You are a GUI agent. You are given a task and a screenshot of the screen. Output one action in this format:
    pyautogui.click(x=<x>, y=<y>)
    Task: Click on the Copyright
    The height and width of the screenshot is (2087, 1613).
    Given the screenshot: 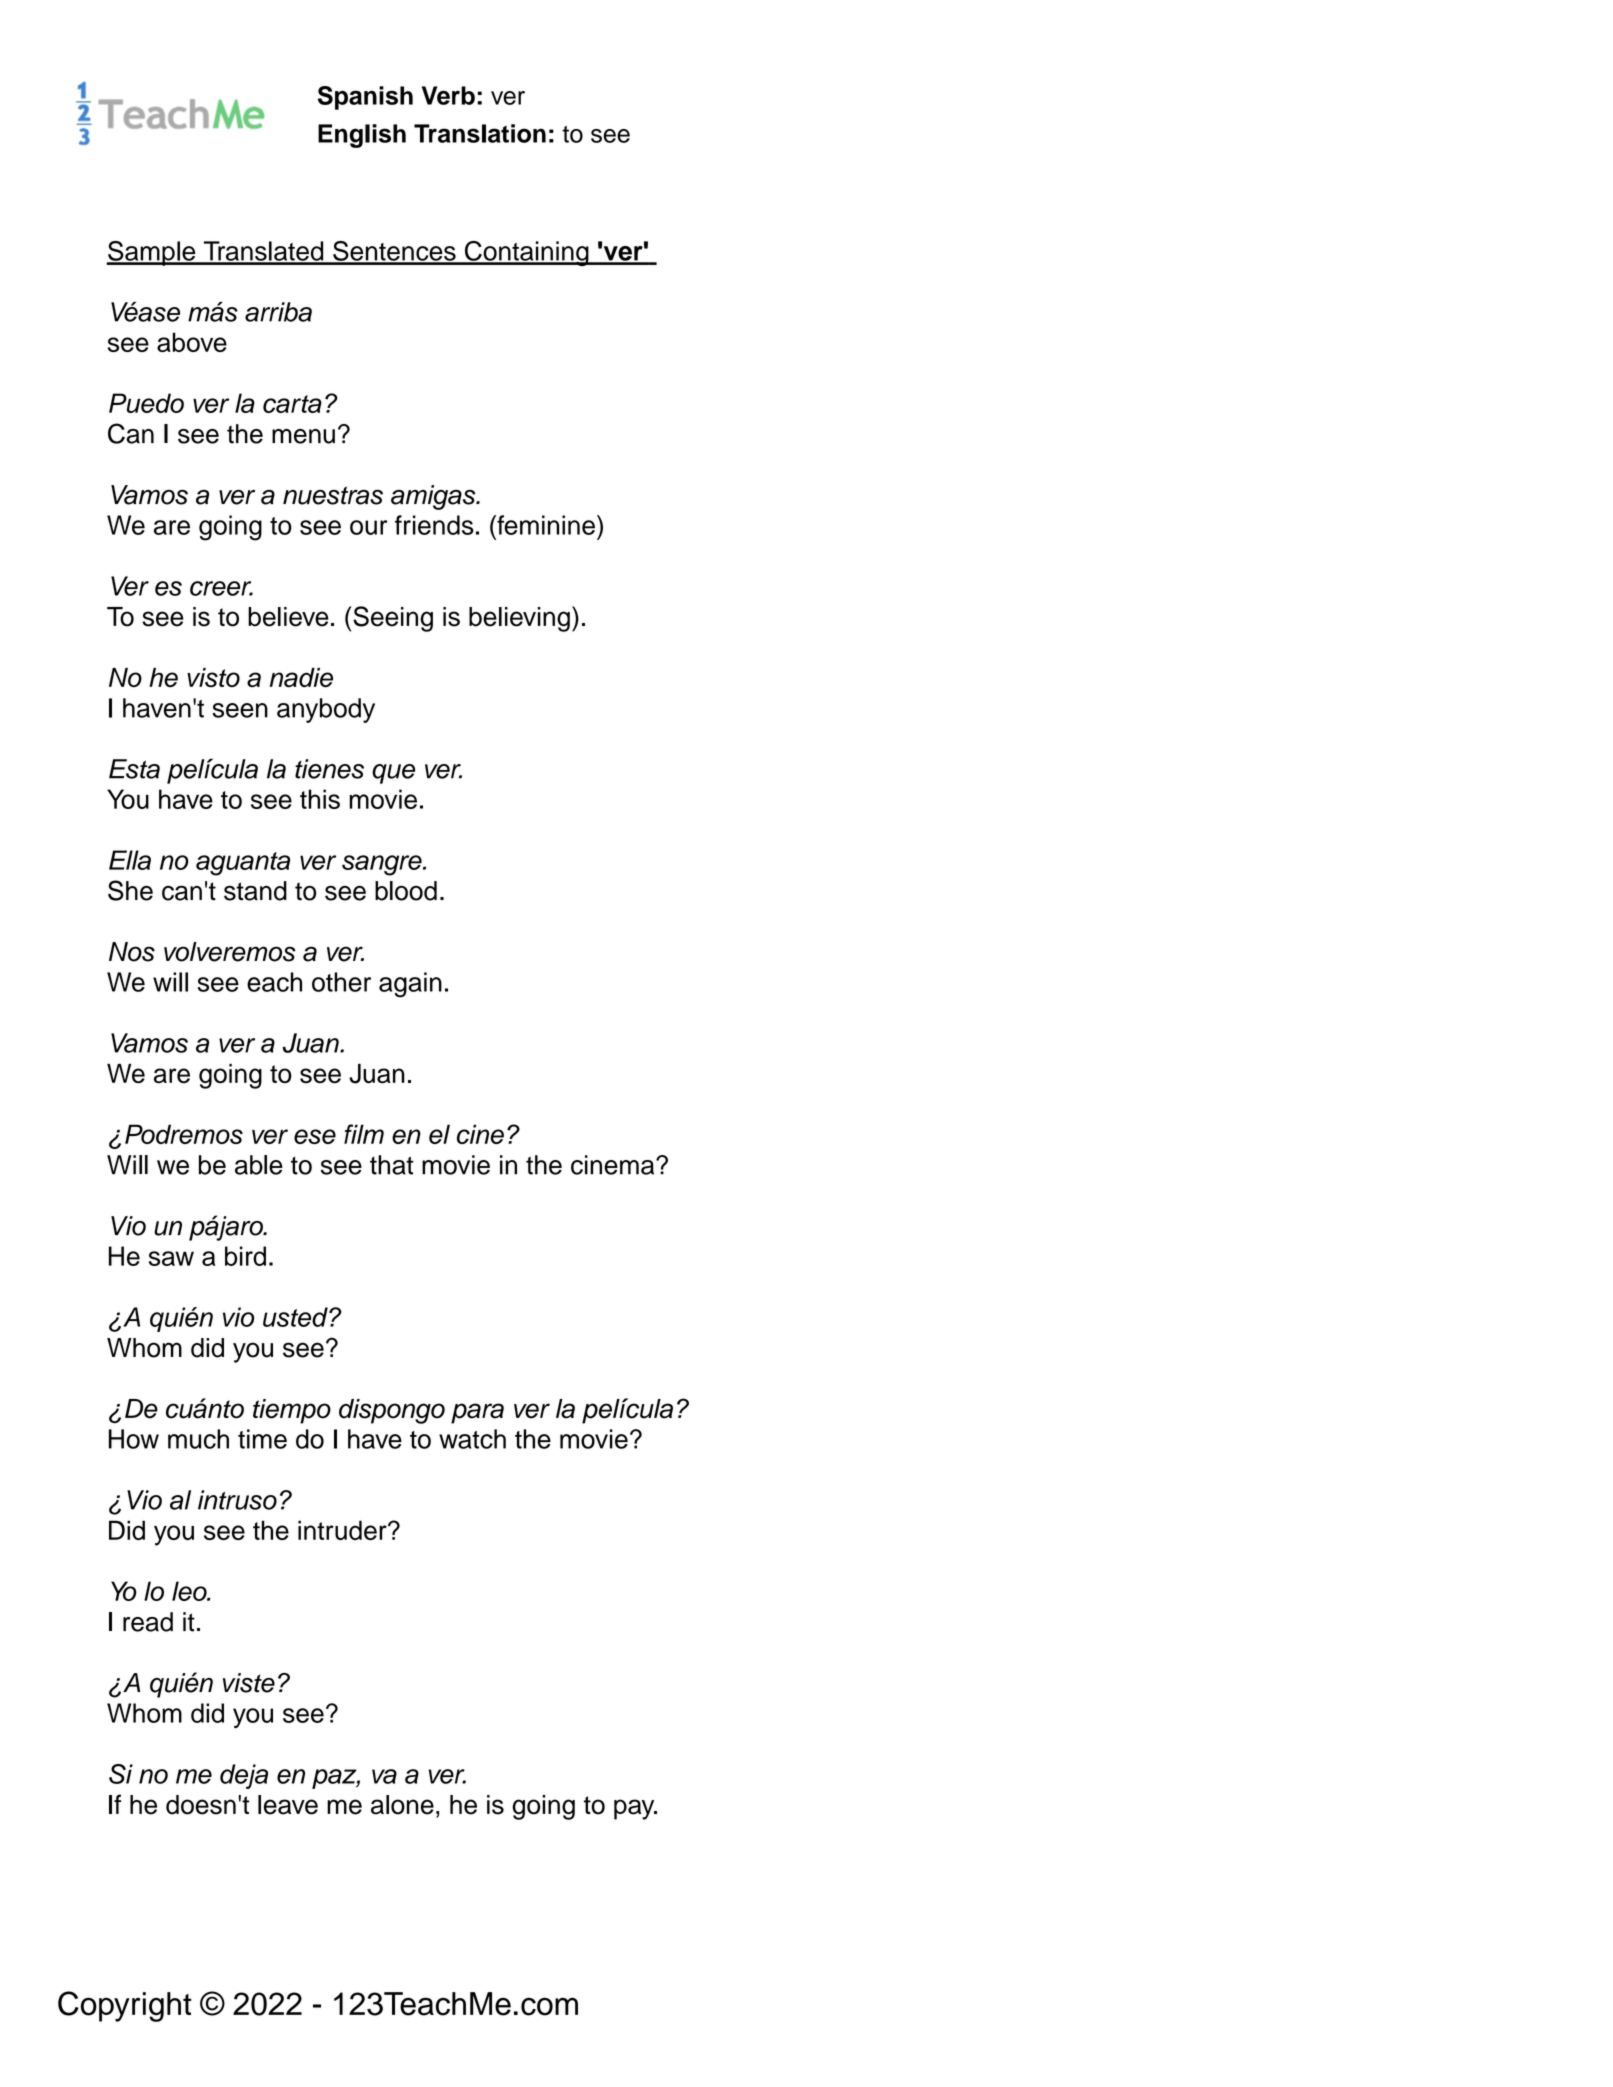 What is the action you would take?
    pyautogui.click(x=124, y=2006)
